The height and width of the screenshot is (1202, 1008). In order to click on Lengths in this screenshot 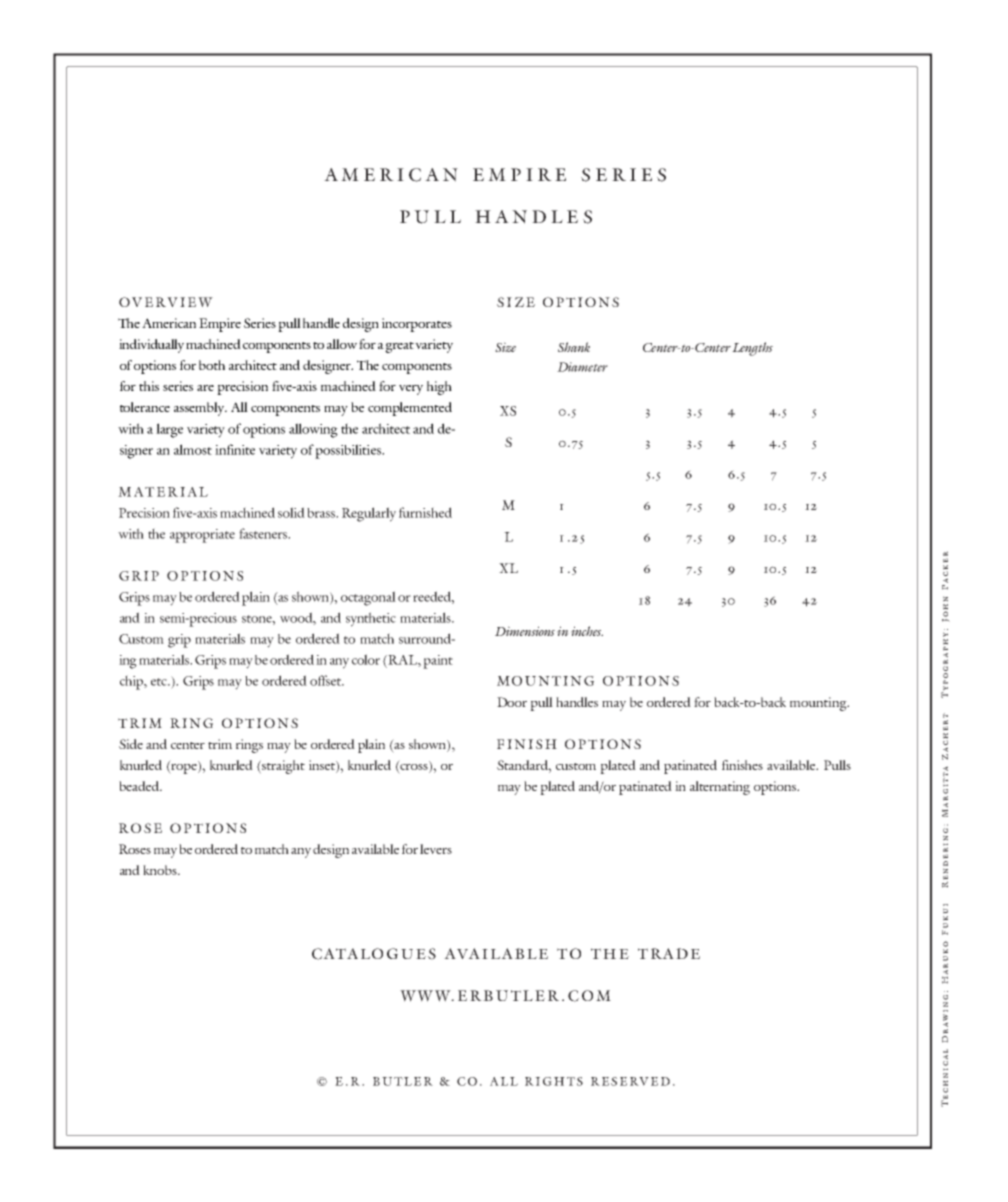, I will do `click(752, 349)`.
